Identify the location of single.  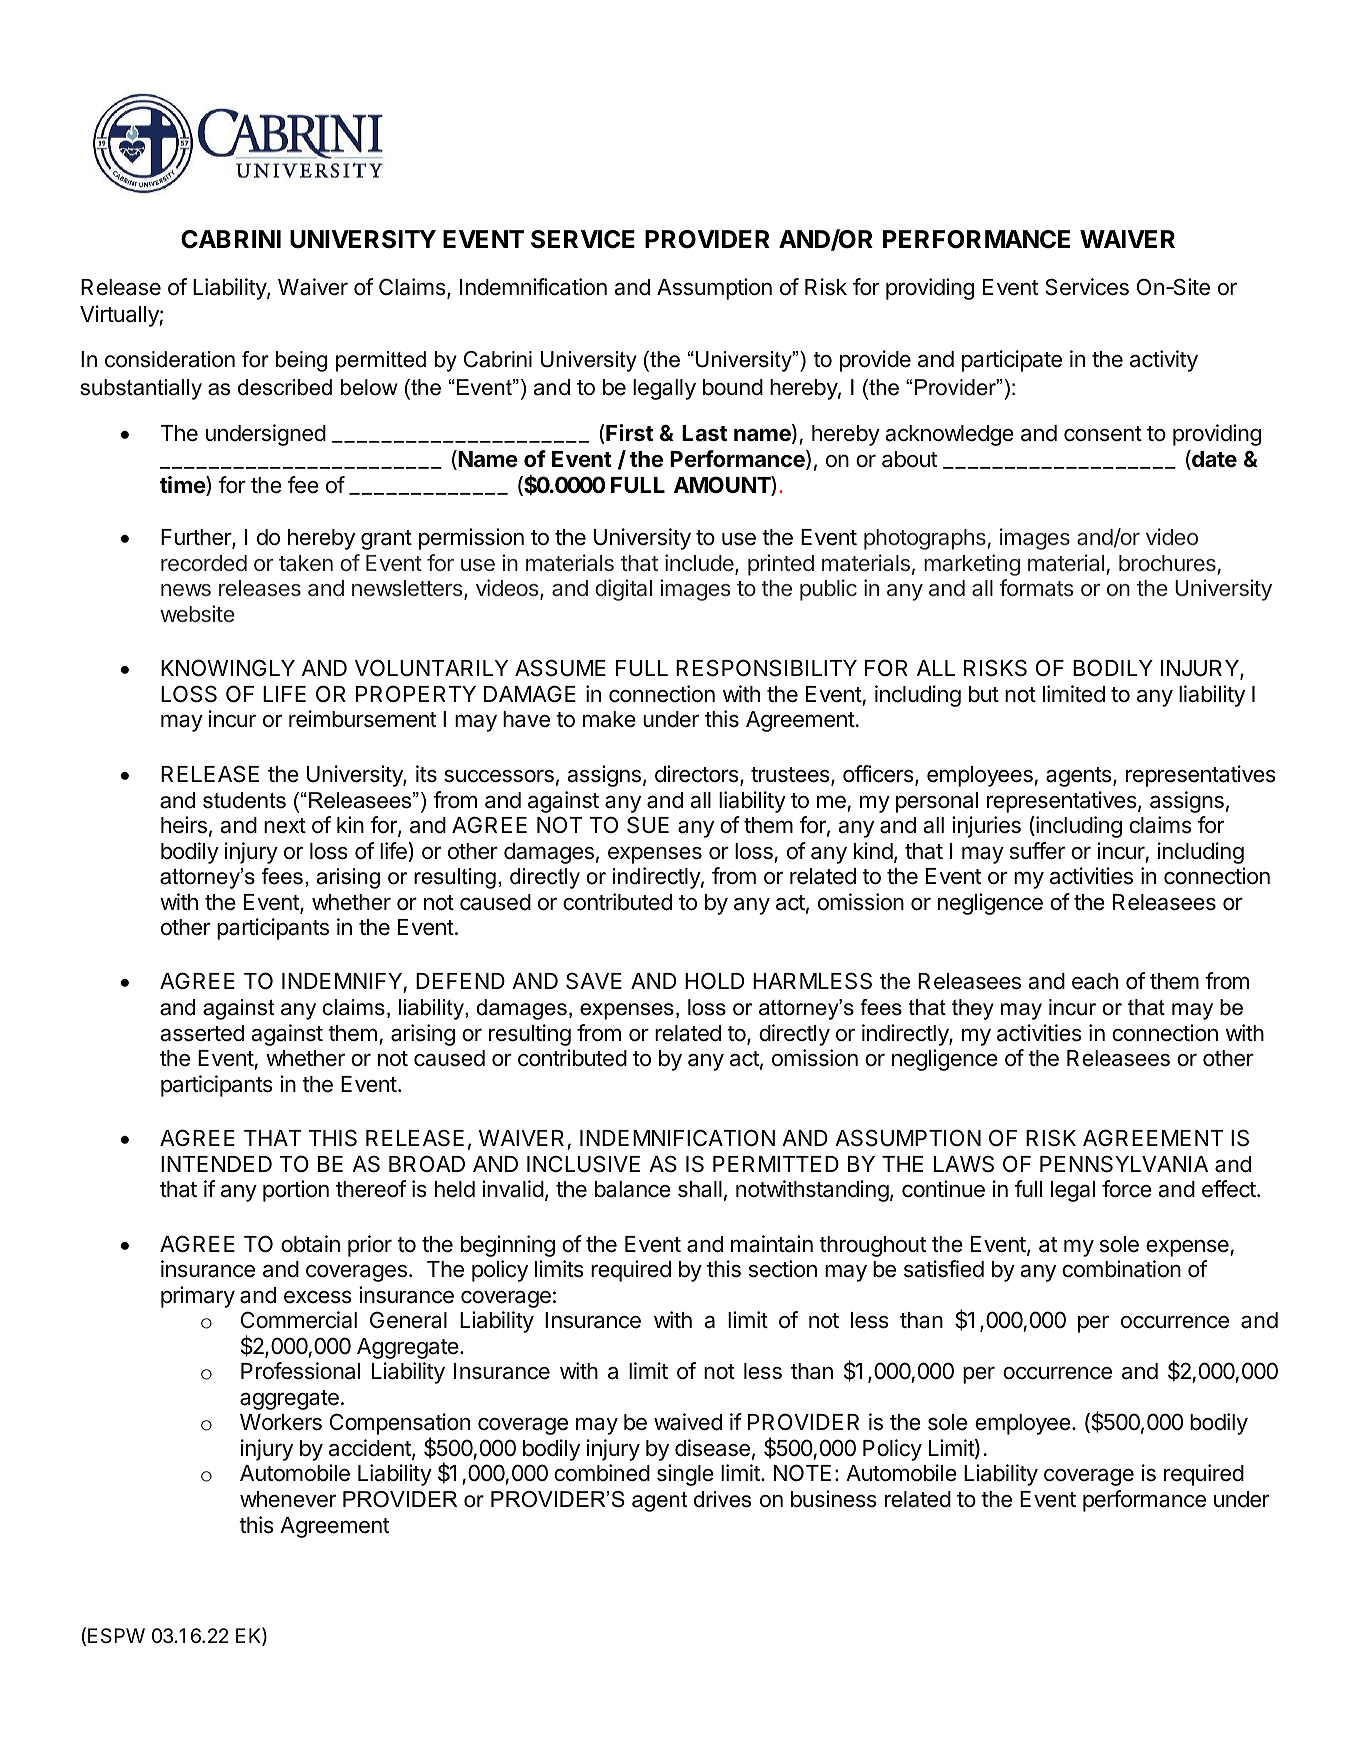
(685, 1475).
